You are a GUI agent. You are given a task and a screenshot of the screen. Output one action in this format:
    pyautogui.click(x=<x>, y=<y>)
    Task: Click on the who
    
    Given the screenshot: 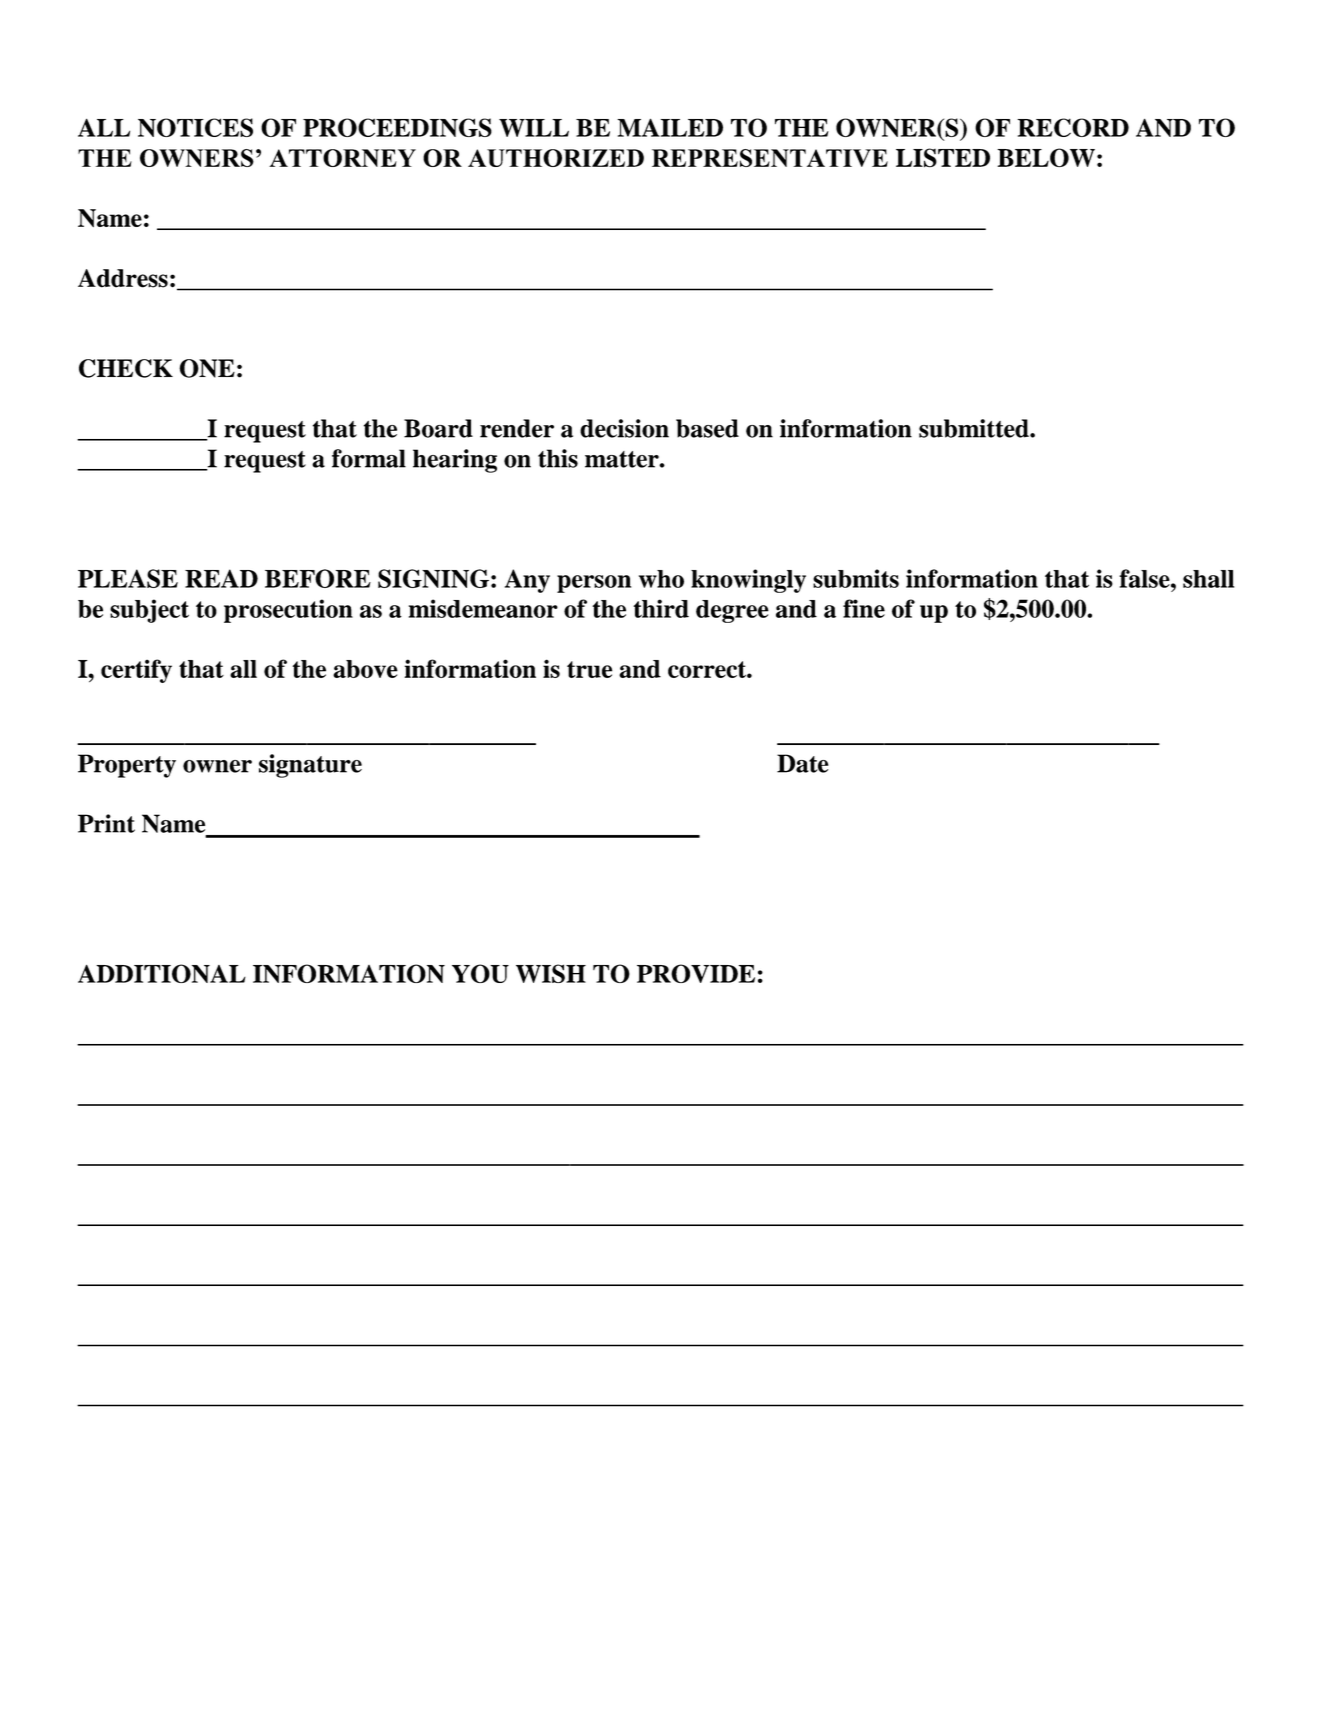 What is the action you would take?
    pyautogui.click(x=661, y=579)
